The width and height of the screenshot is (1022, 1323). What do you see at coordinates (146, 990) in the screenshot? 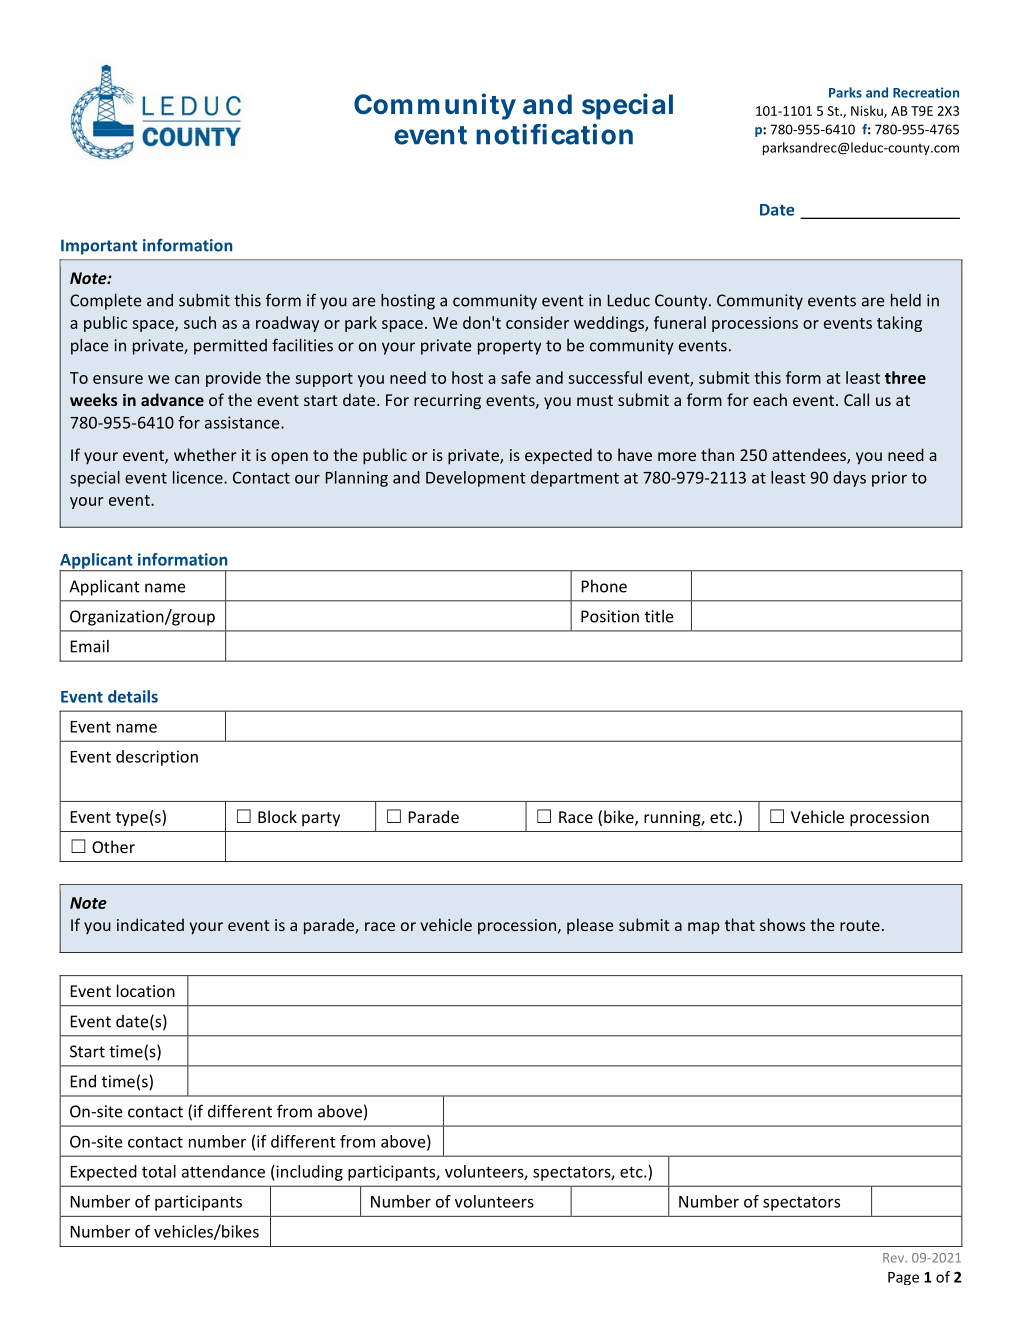
I see `location` at bounding box center [146, 990].
